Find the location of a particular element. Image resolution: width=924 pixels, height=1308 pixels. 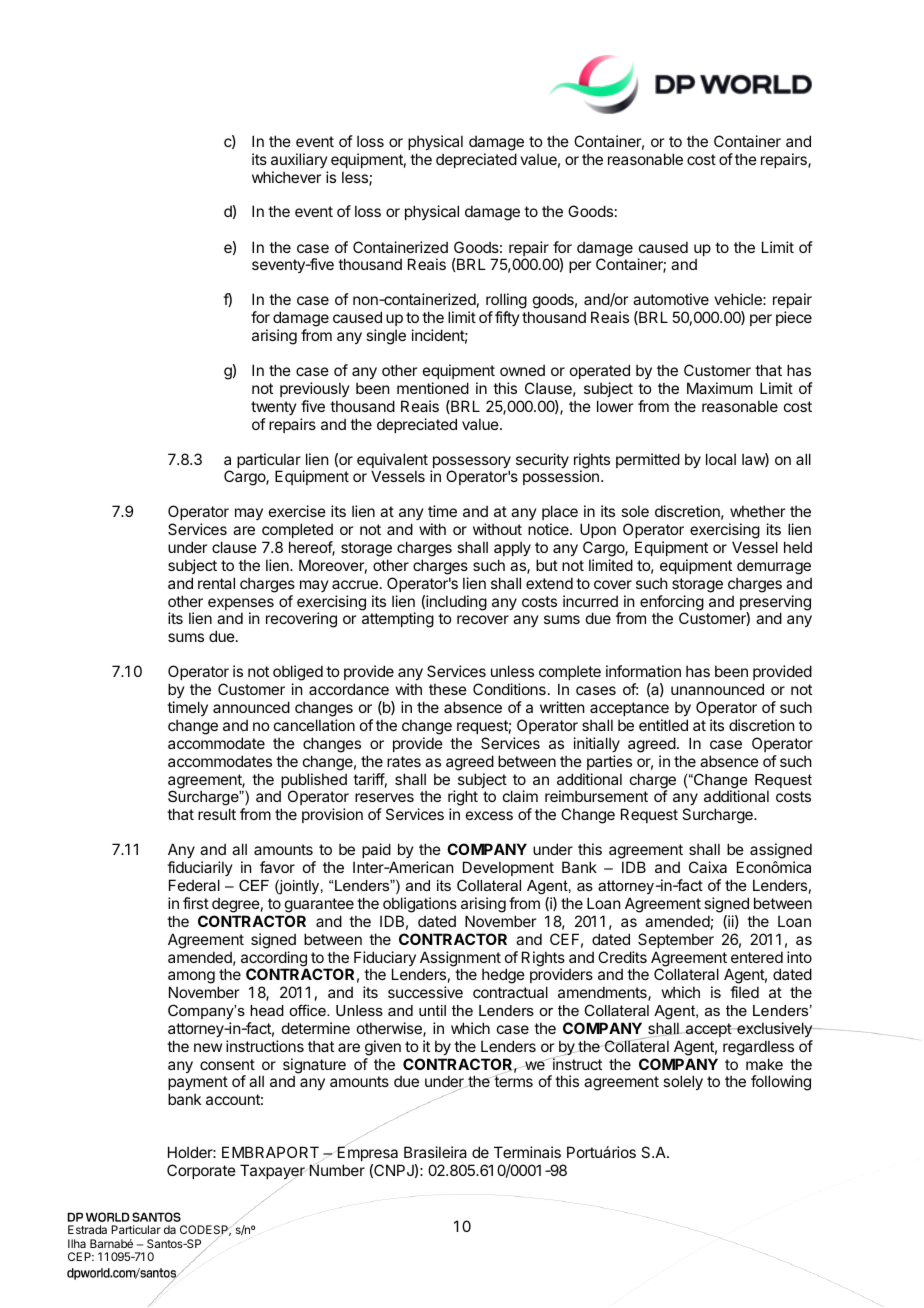

rolling is located at coordinates (506, 302).
